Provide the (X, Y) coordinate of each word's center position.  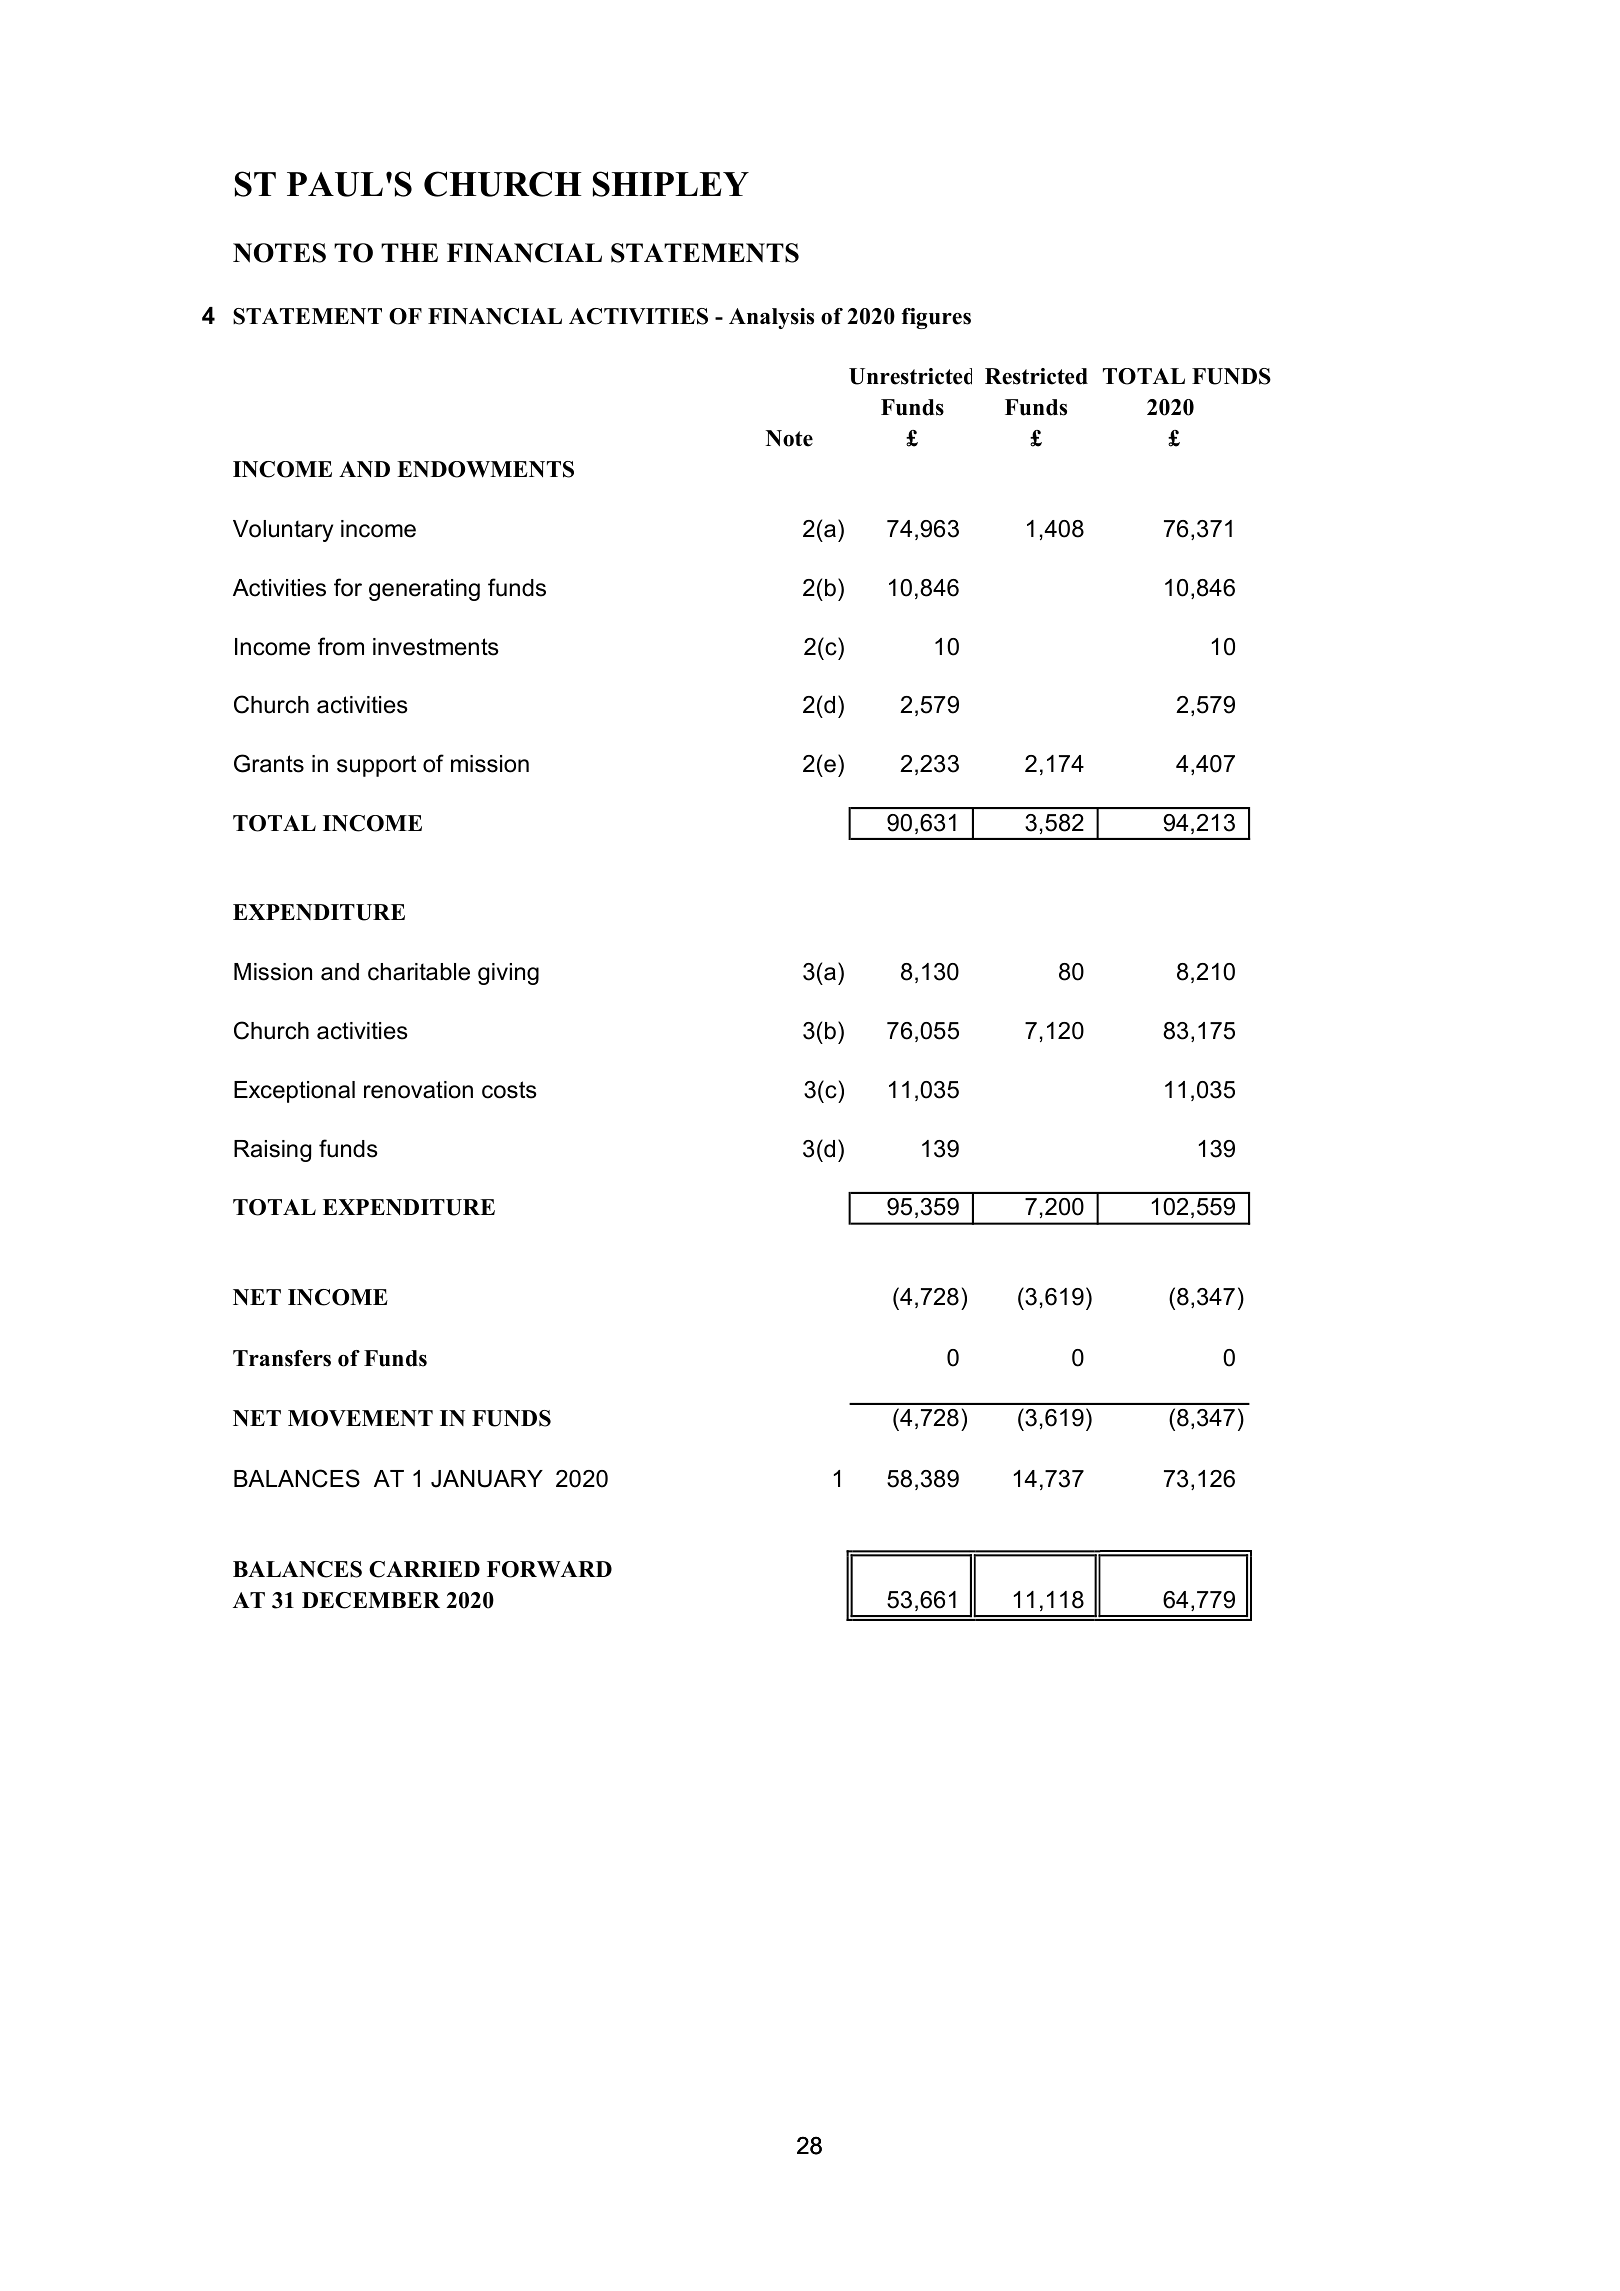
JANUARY (487, 1479)
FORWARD (549, 1569)
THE (409, 252)
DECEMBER (371, 1600)
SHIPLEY (671, 184)
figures (936, 318)
